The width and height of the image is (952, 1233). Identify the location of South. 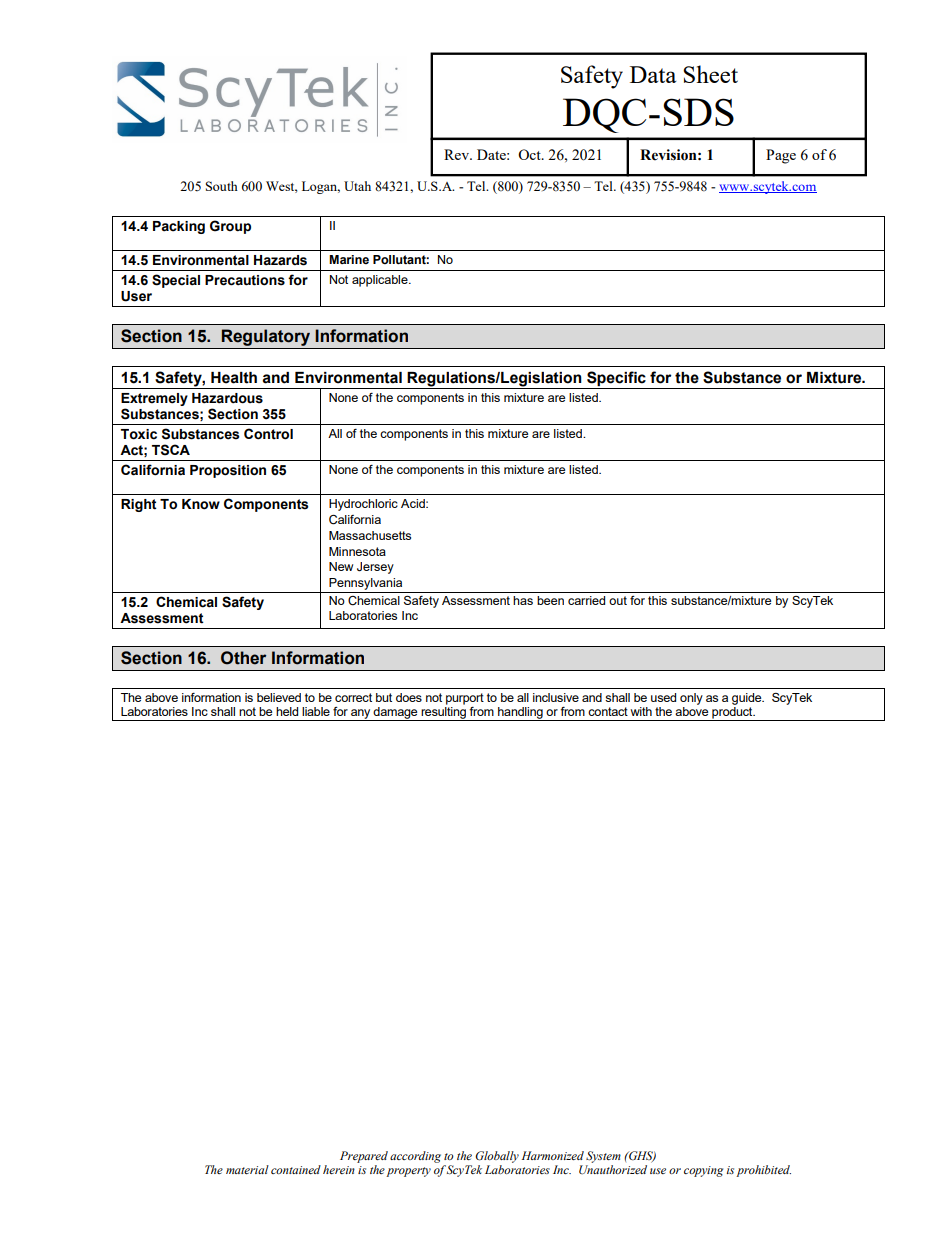
(222, 186).
